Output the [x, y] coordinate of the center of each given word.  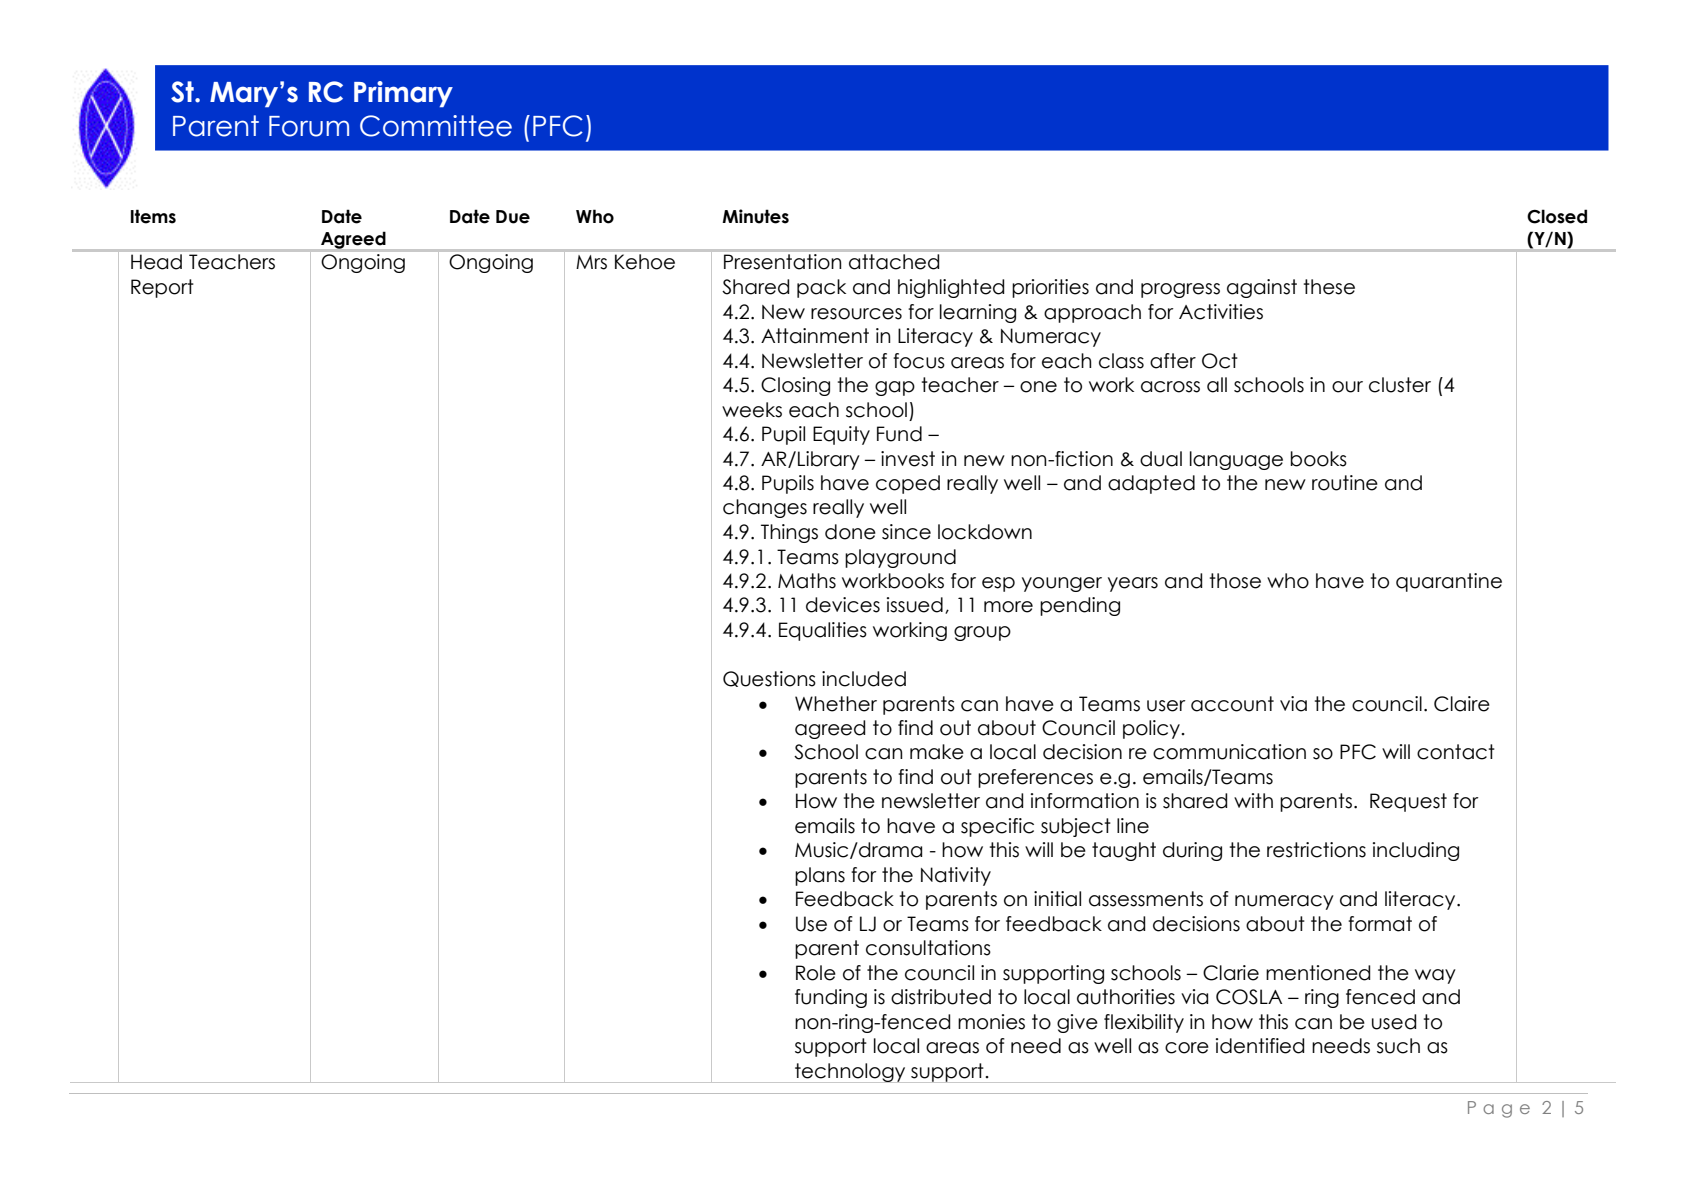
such [1398, 1046]
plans [820, 876]
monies [991, 1022]
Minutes [755, 216]
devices [843, 605]
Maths [807, 581]
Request [1408, 802]
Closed [1557, 216]
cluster [1400, 385]
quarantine [1449, 582]
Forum [309, 126]
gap [895, 388]
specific [997, 827]
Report [162, 288]
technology [850, 1073]
